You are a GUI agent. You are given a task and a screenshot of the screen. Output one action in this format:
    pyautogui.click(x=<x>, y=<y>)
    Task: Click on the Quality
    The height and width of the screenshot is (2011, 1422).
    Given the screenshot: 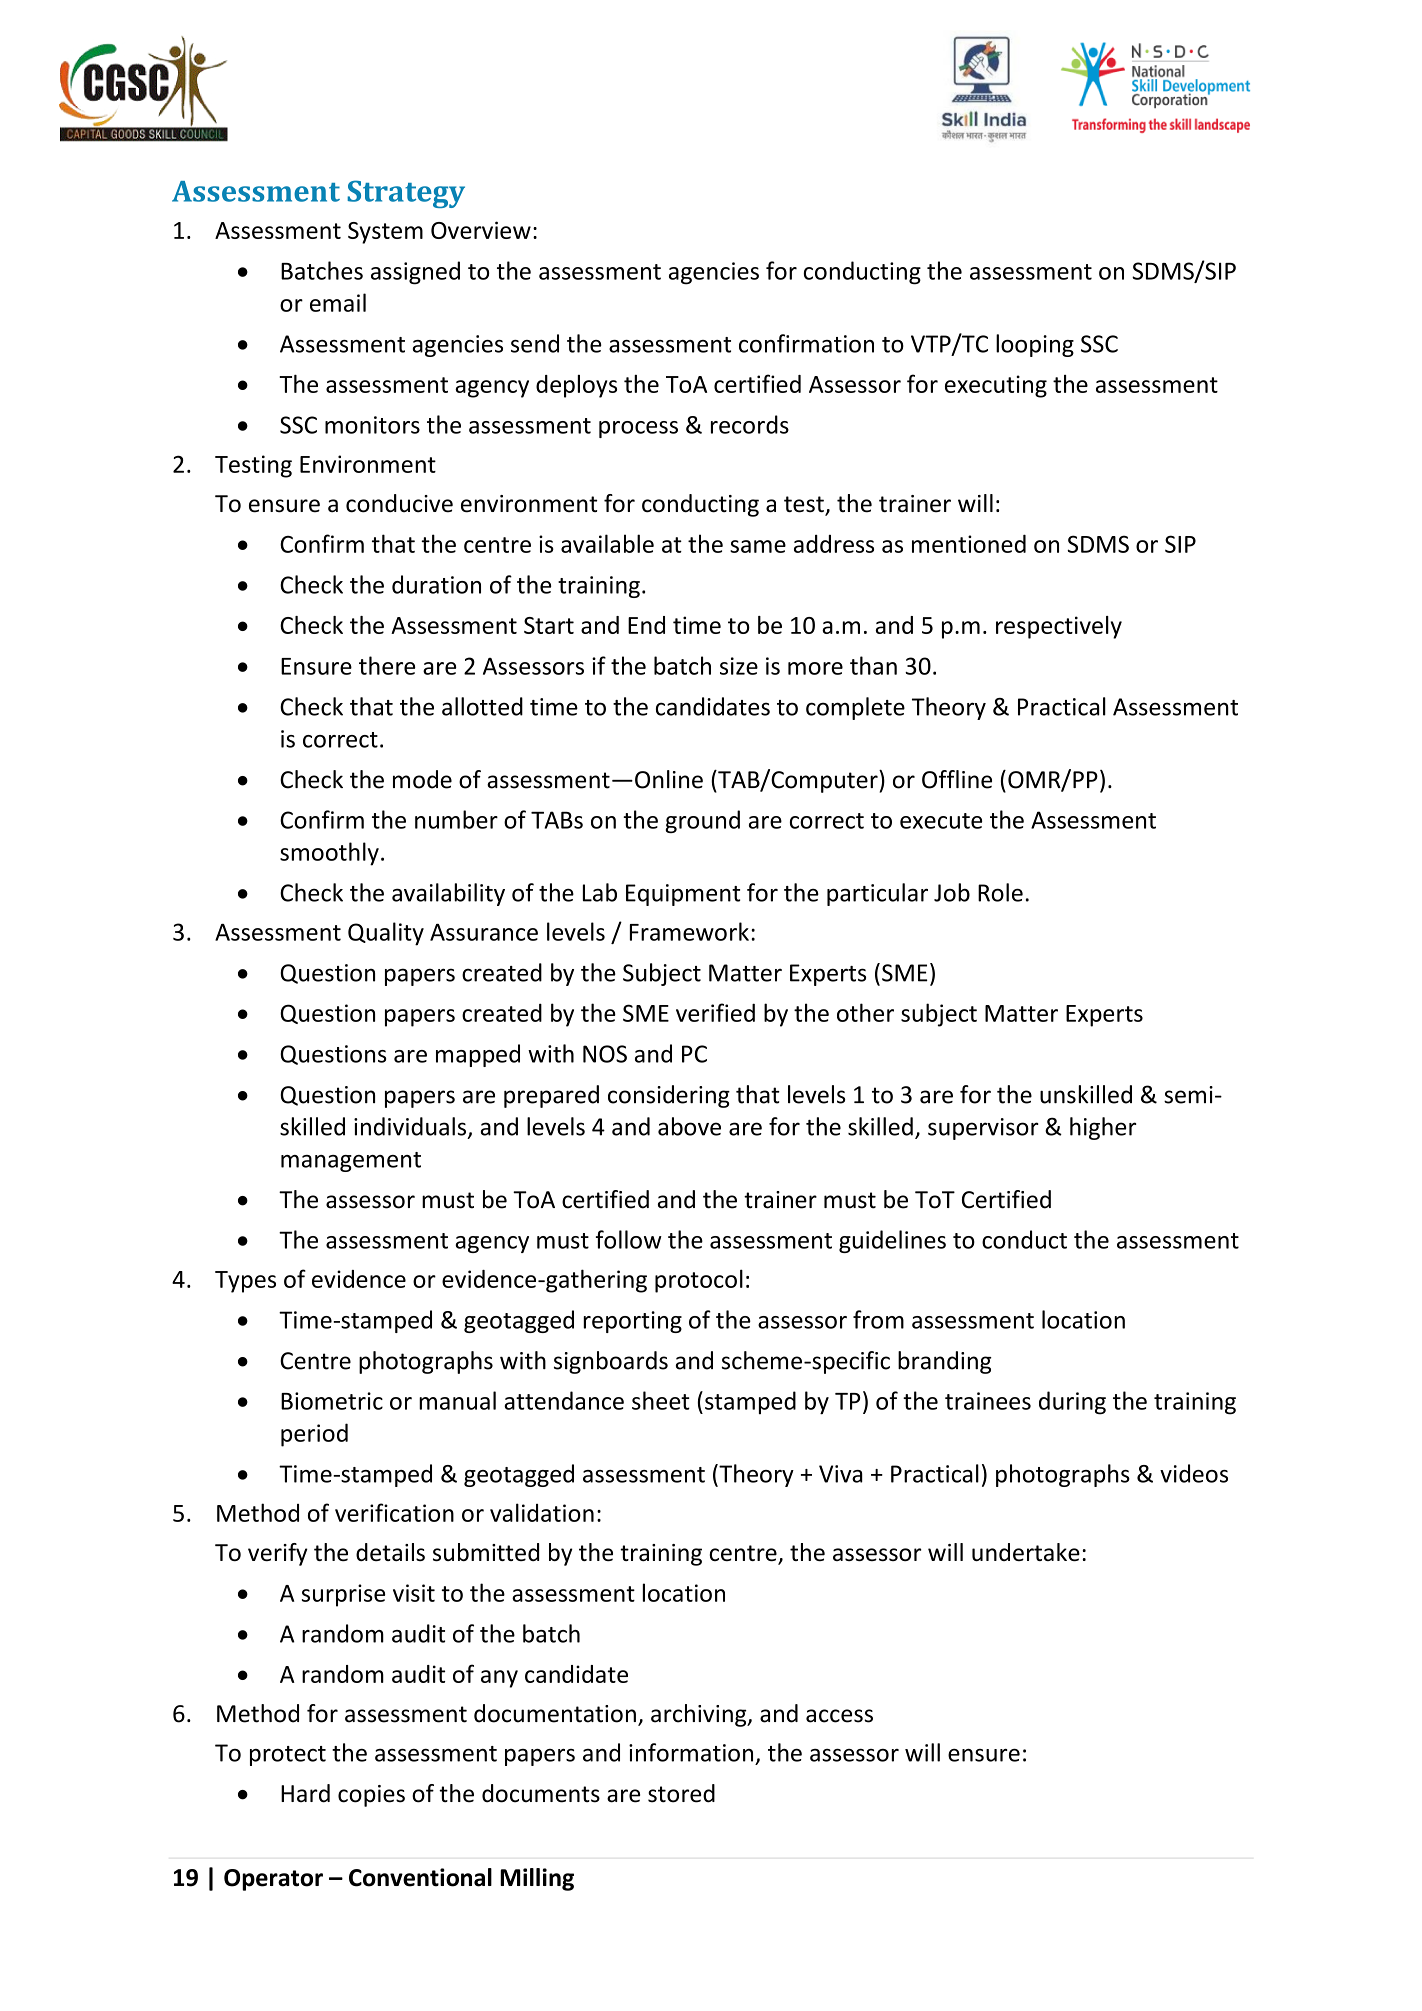 What is the action you would take?
    pyautogui.click(x=386, y=934)
